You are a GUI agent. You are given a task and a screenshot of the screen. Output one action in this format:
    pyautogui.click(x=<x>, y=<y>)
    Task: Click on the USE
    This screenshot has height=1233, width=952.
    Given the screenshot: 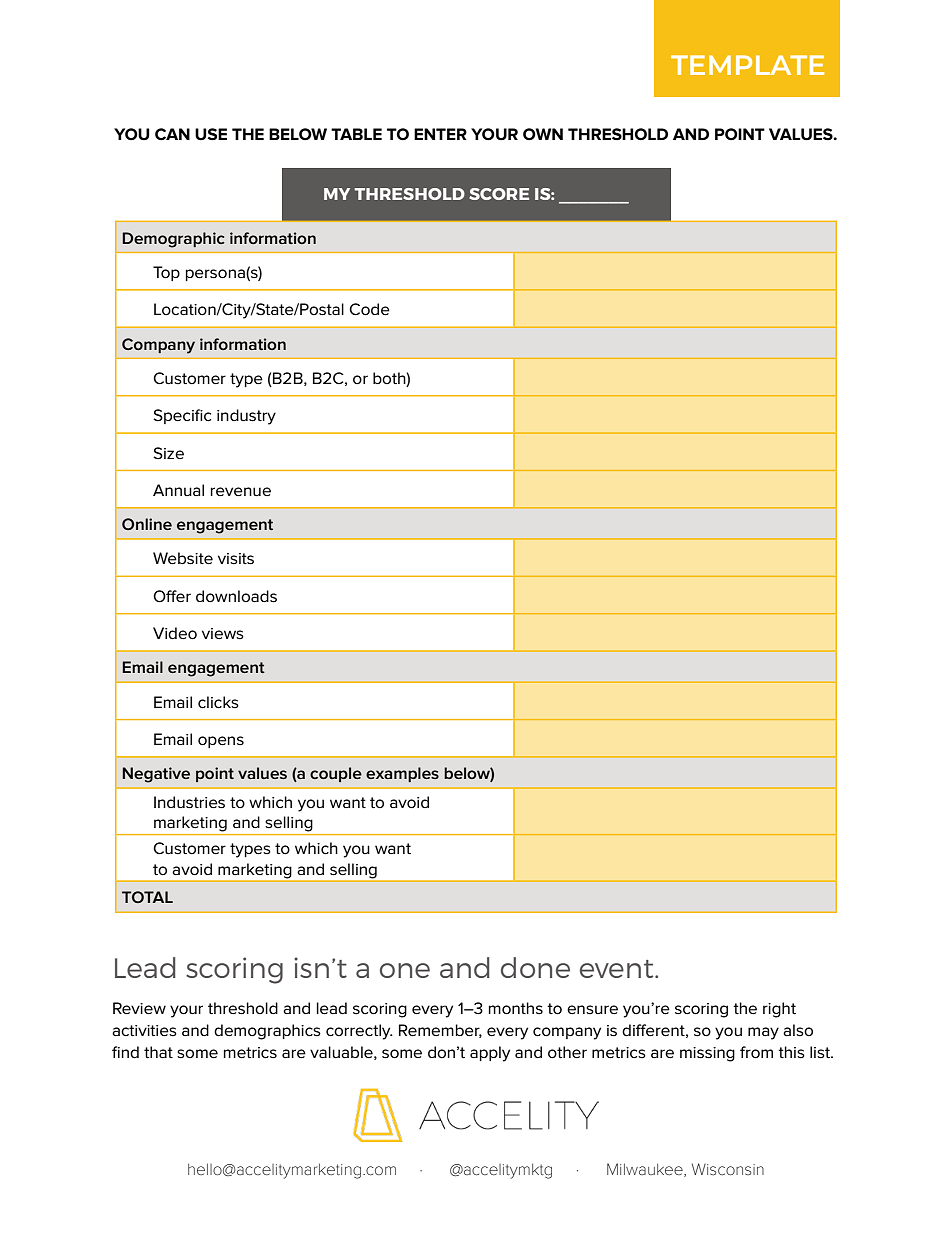 What is the action you would take?
    pyautogui.click(x=211, y=134)
